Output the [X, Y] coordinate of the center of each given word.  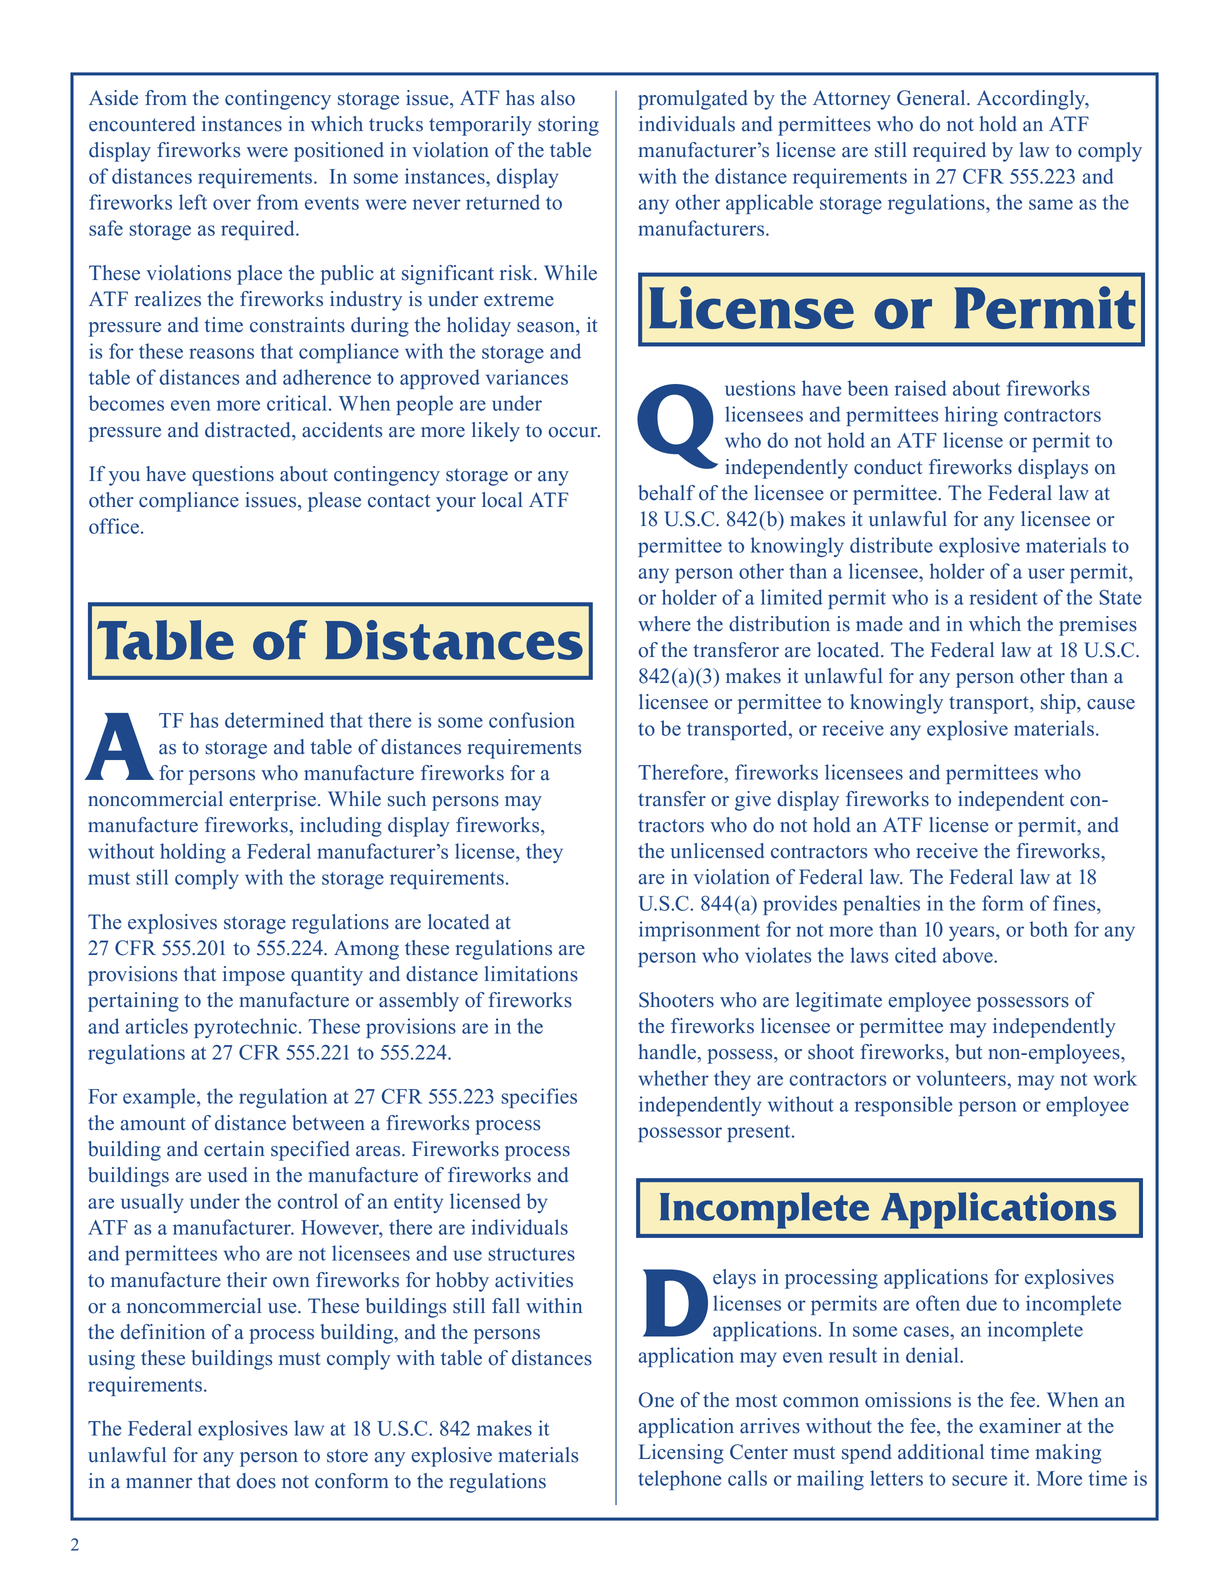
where [664, 624]
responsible [903, 1106]
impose [254, 976]
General [932, 98]
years [973, 933]
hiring [971, 416]
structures [531, 1254]
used [227, 1175]
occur [574, 432]
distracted [249, 430]
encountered [142, 124]
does [256, 1481]
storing [568, 126]
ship [1059, 704]
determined [274, 720]
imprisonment [699, 931]
